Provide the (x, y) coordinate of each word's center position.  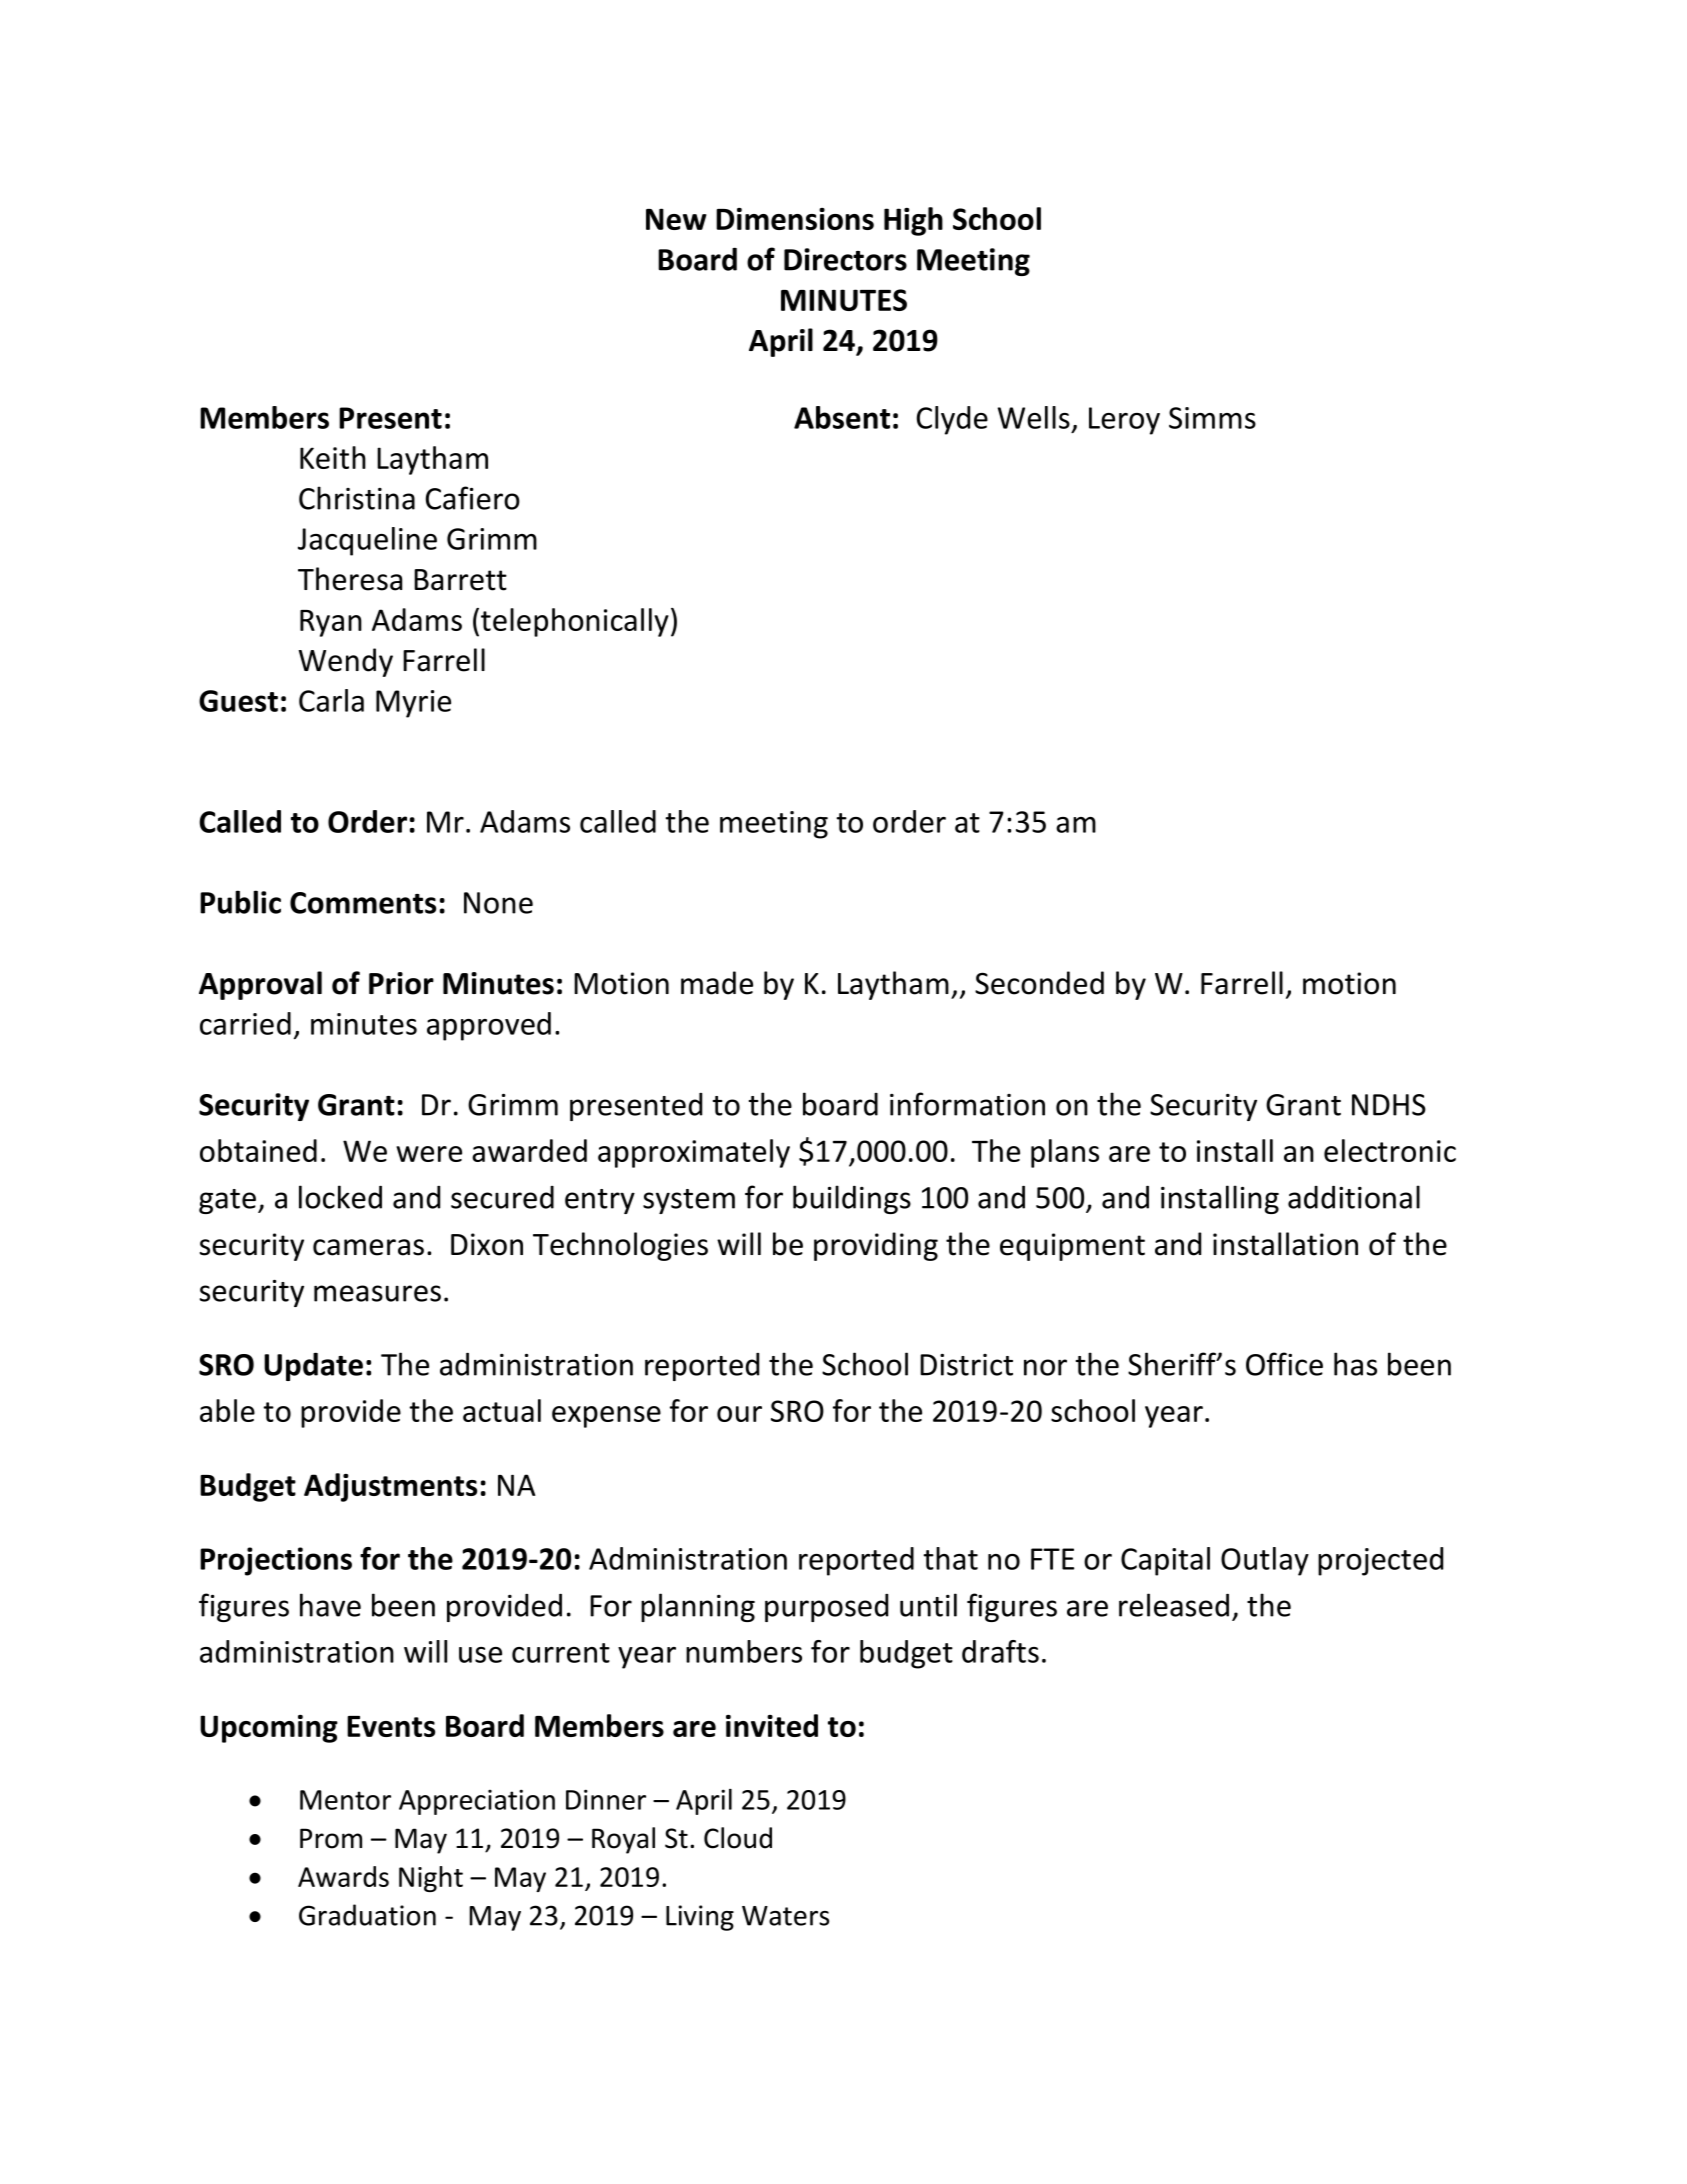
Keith (333, 457)
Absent (842, 417)
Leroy (1124, 421)
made (717, 983)
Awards (343, 1876)
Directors (845, 259)
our (739, 1414)
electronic (1390, 1150)
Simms (1212, 418)
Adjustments (390, 1487)
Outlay (1265, 1561)
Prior (401, 983)
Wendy (346, 662)
